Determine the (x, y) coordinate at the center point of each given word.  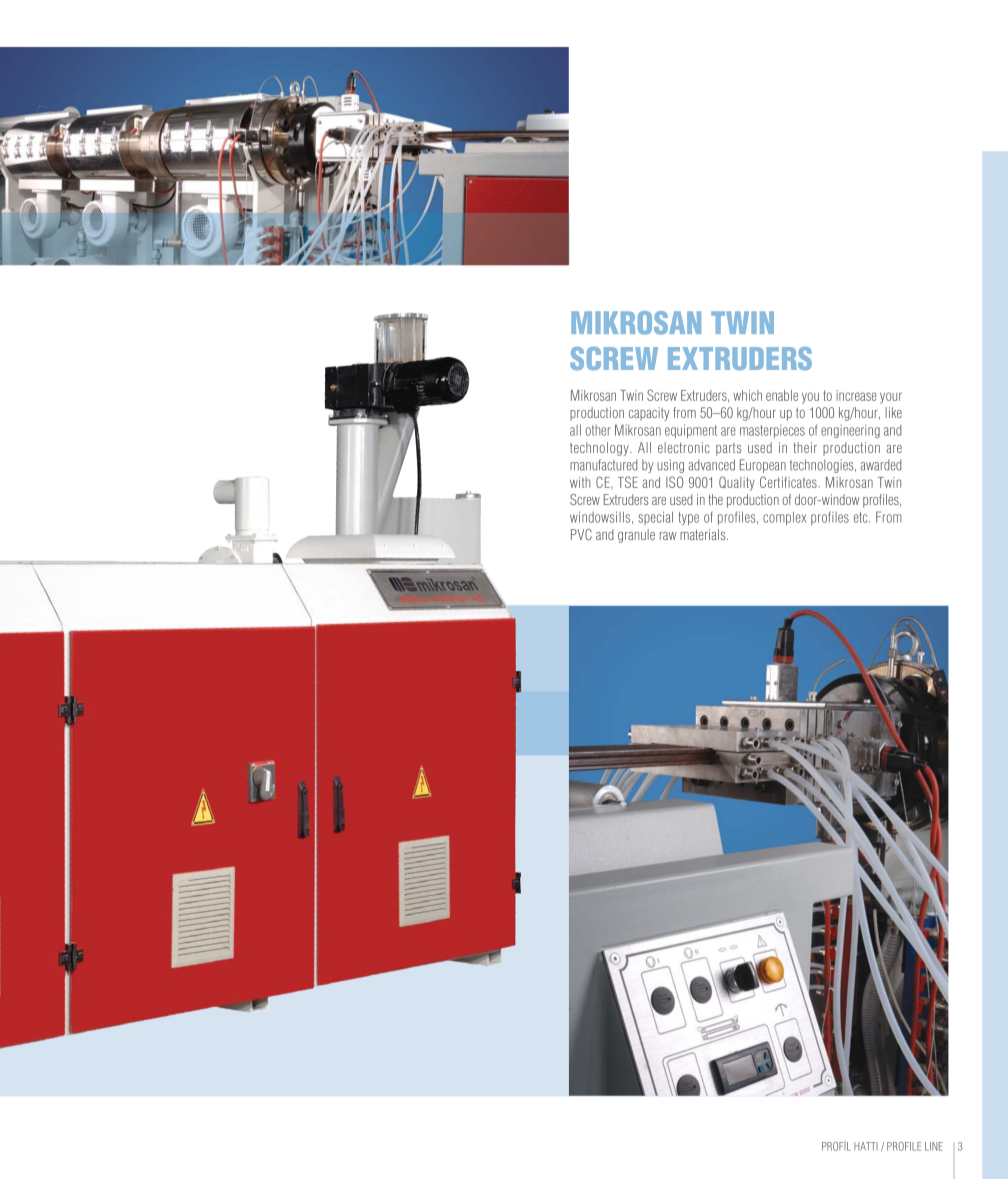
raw (668, 536)
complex (784, 518)
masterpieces (772, 431)
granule (636, 536)
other (598, 430)
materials (704, 534)
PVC (581, 534)
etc (862, 517)
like (893, 412)
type (689, 518)
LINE (934, 1146)
